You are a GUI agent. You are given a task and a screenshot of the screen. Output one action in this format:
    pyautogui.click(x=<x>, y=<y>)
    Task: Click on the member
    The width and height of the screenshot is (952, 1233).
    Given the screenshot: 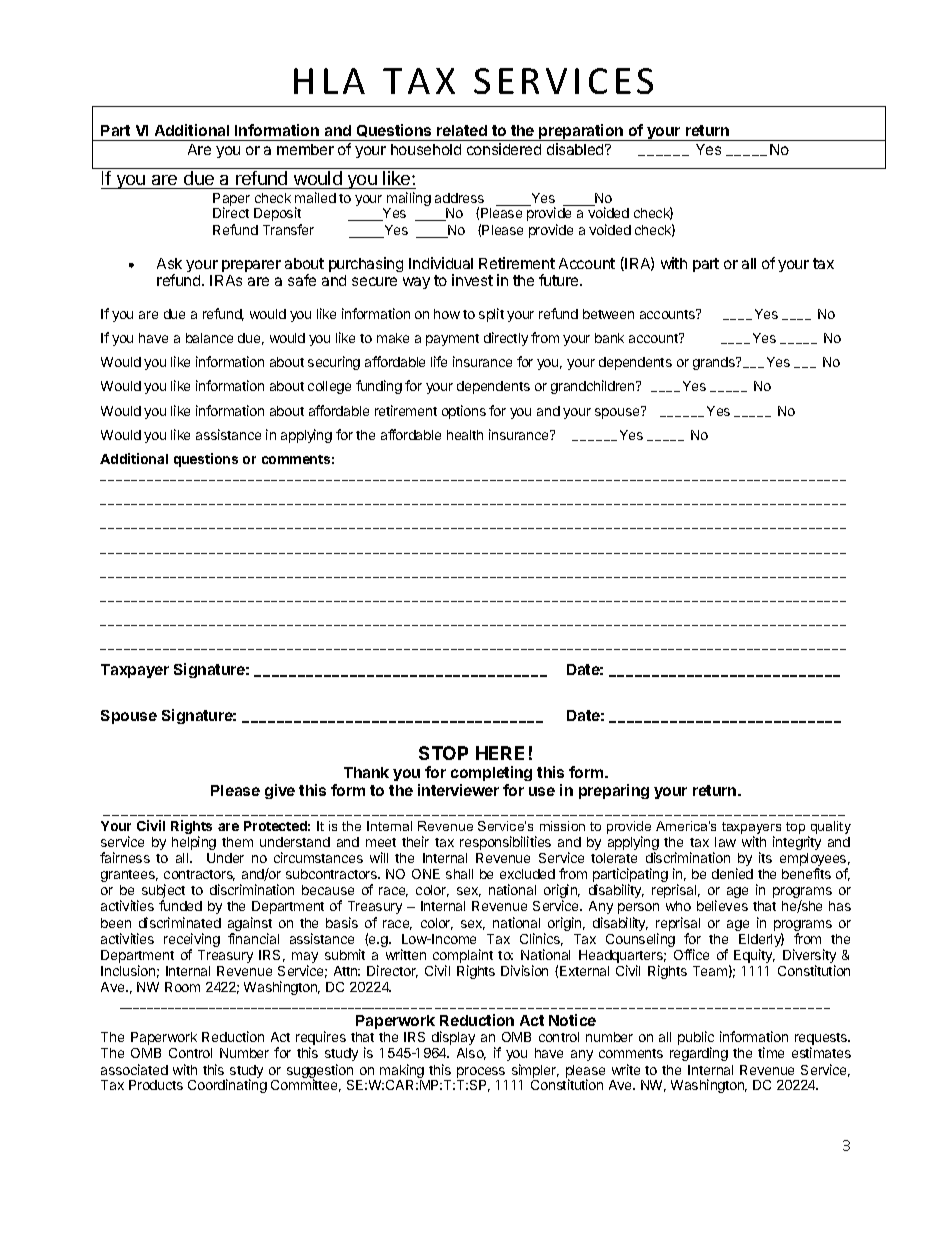 What is the action you would take?
    pyautogui.click(x=305, y=149)
